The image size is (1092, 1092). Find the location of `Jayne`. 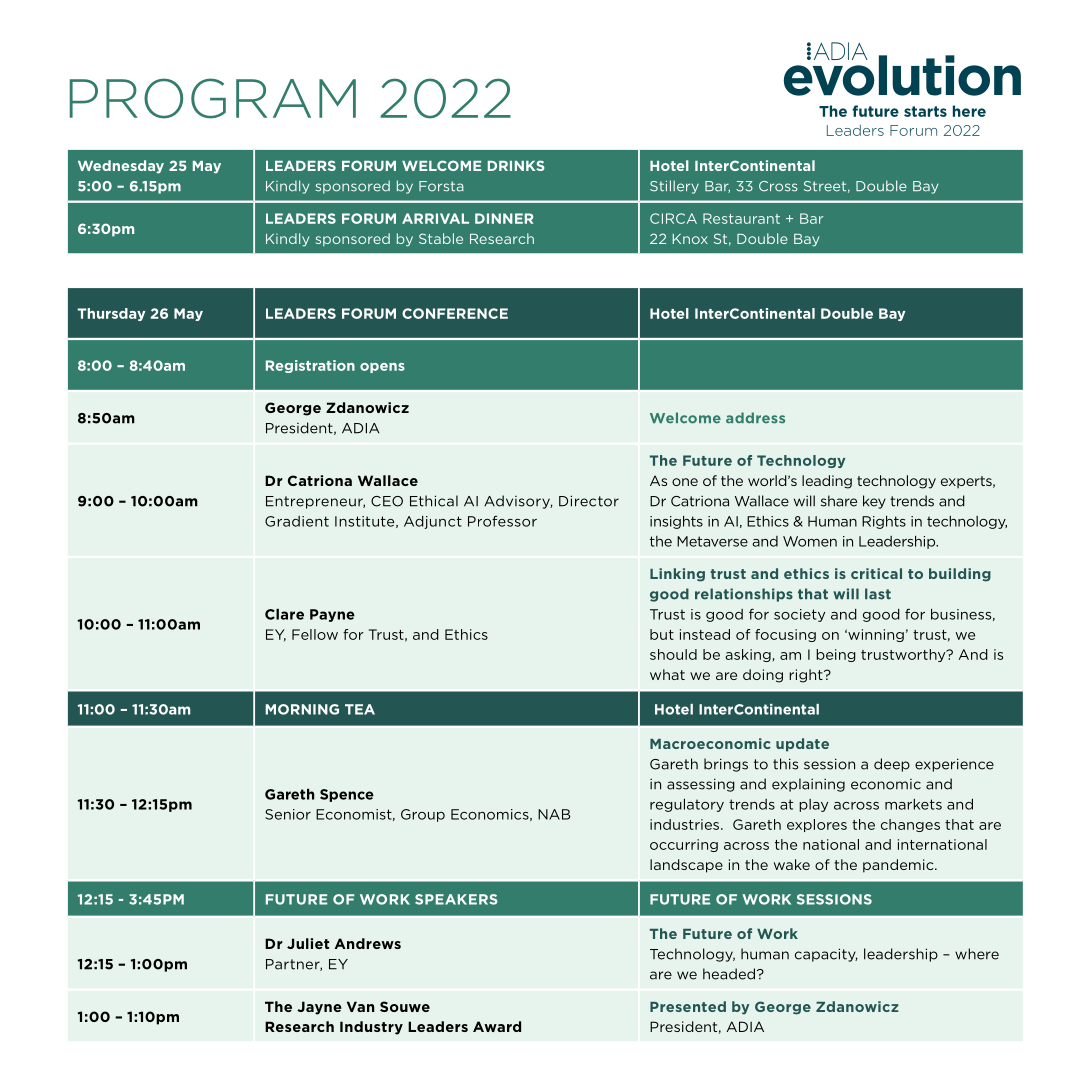

Jayne is located at coordinates (319, 1008).
